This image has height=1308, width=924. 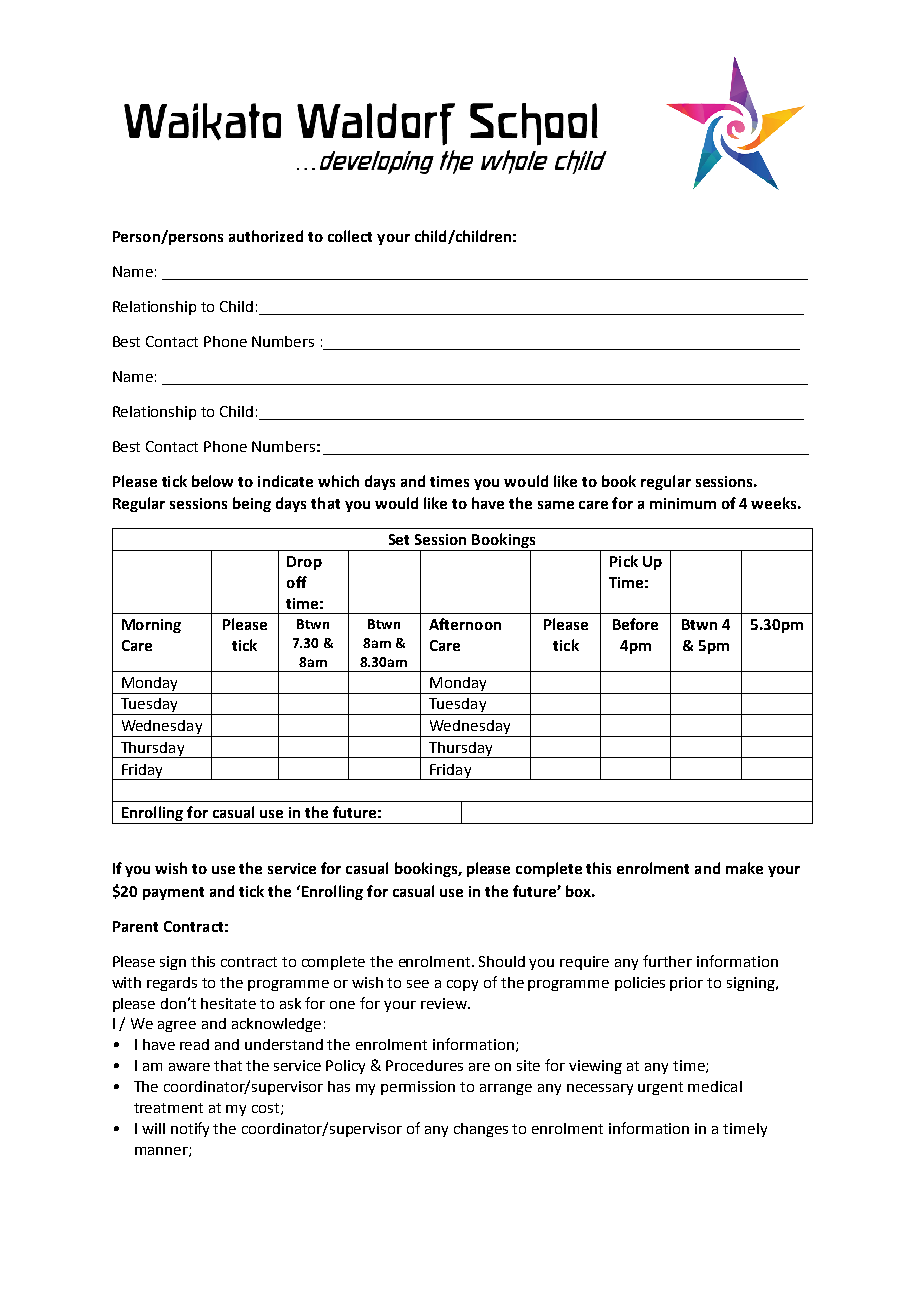 I want to click on payment, so click(x=173, y=893).
